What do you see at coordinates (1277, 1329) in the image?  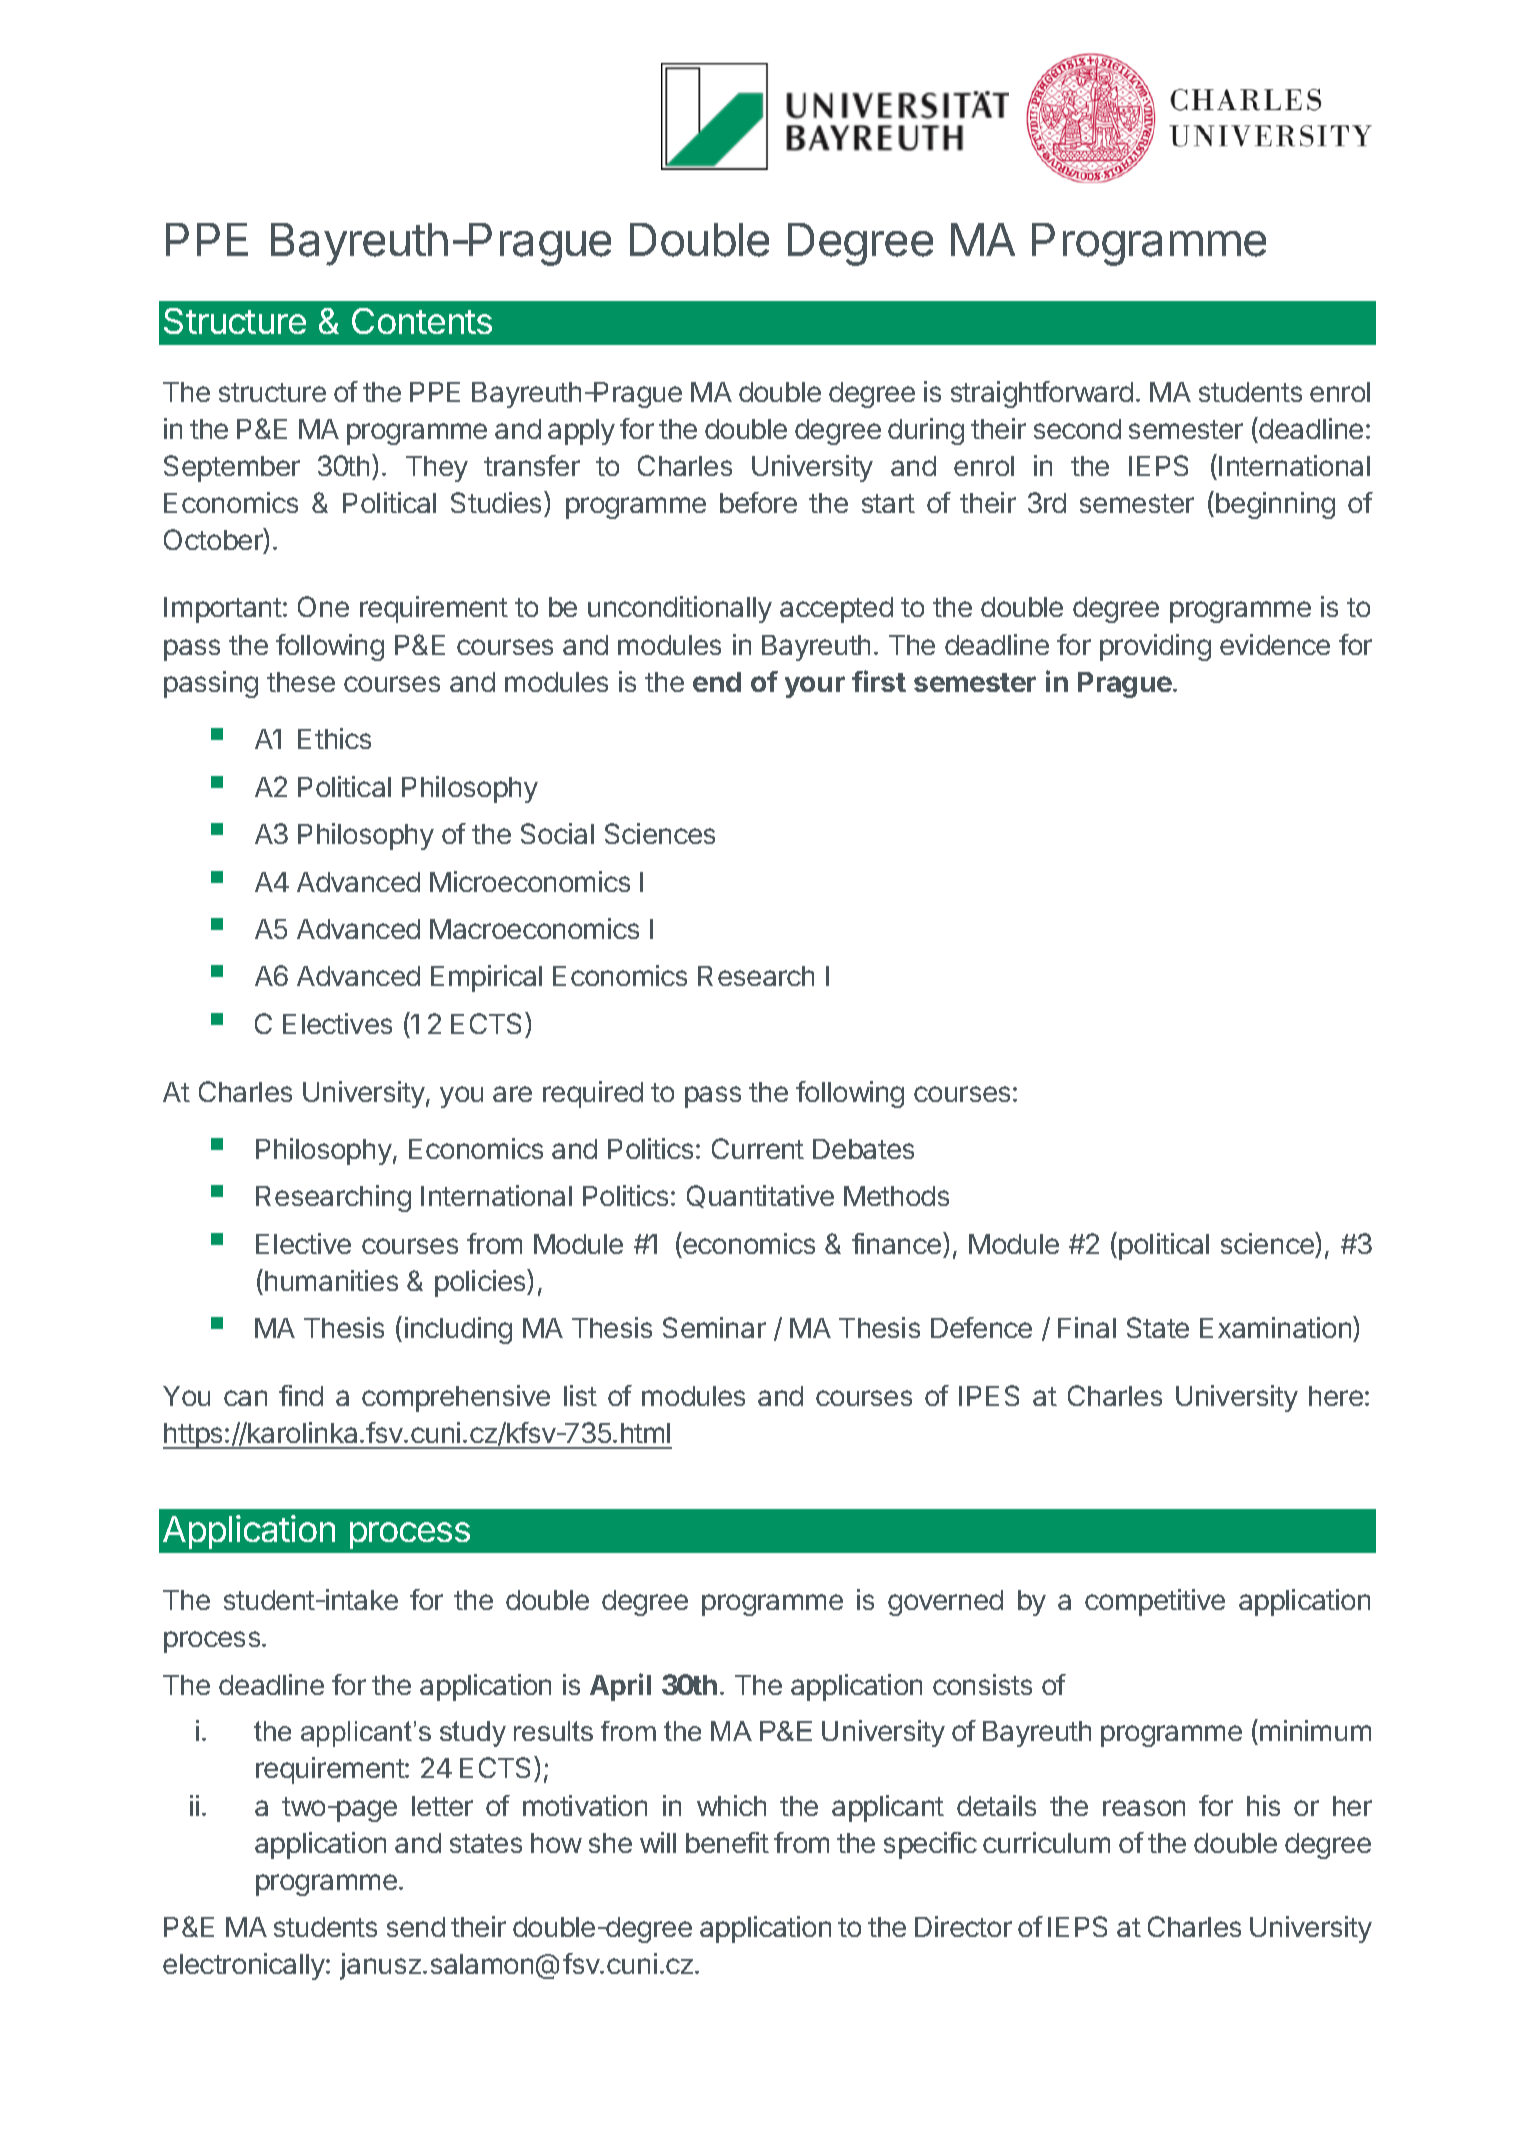 I see `Examination` at bounding box center [1277, 1329].
